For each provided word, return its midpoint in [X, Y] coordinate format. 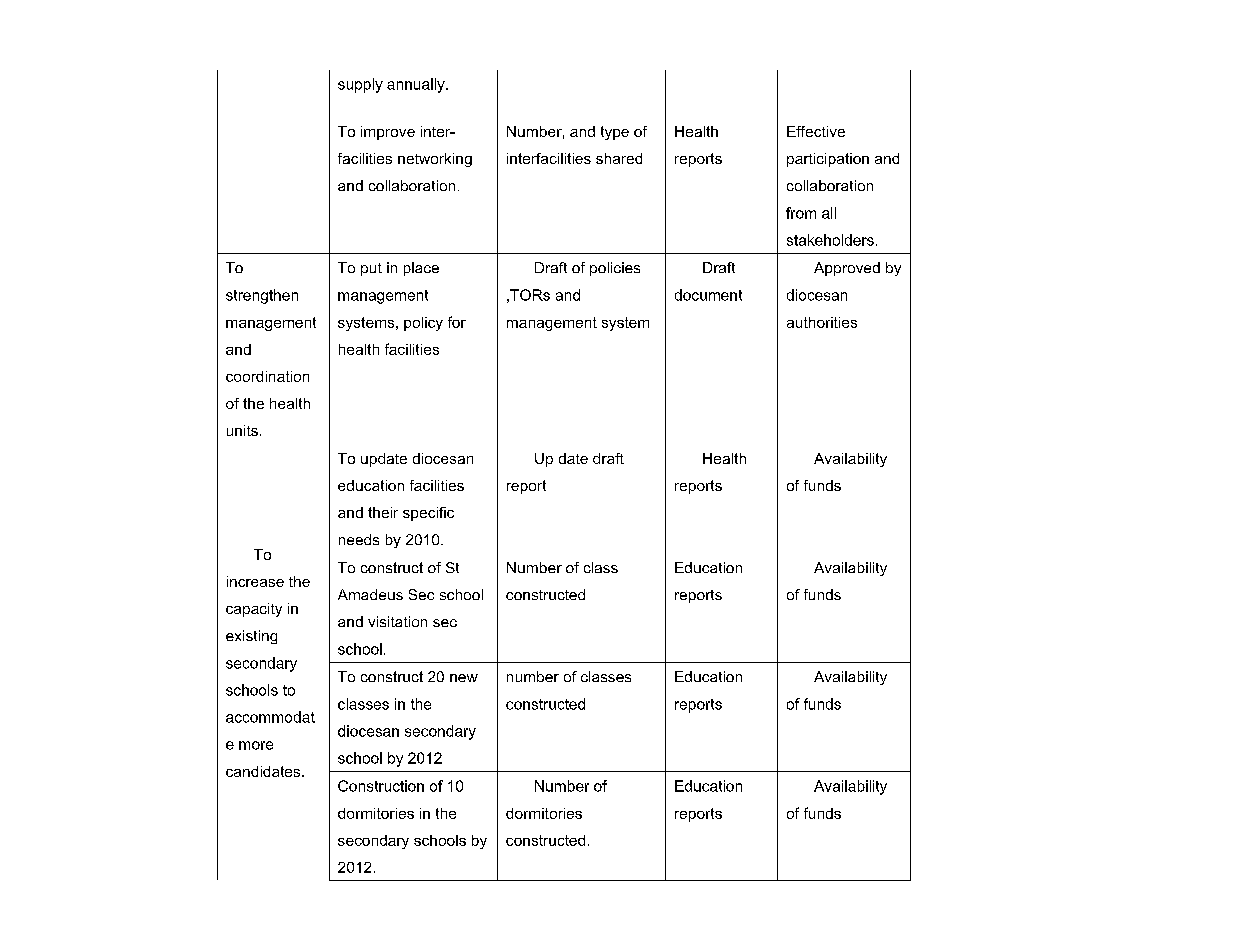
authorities [822, 322]
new [464, 678]
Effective [816, 131]
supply [360, 85]
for [457, 322]
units [242, 430]
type [615, 133]
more [256, 745]
